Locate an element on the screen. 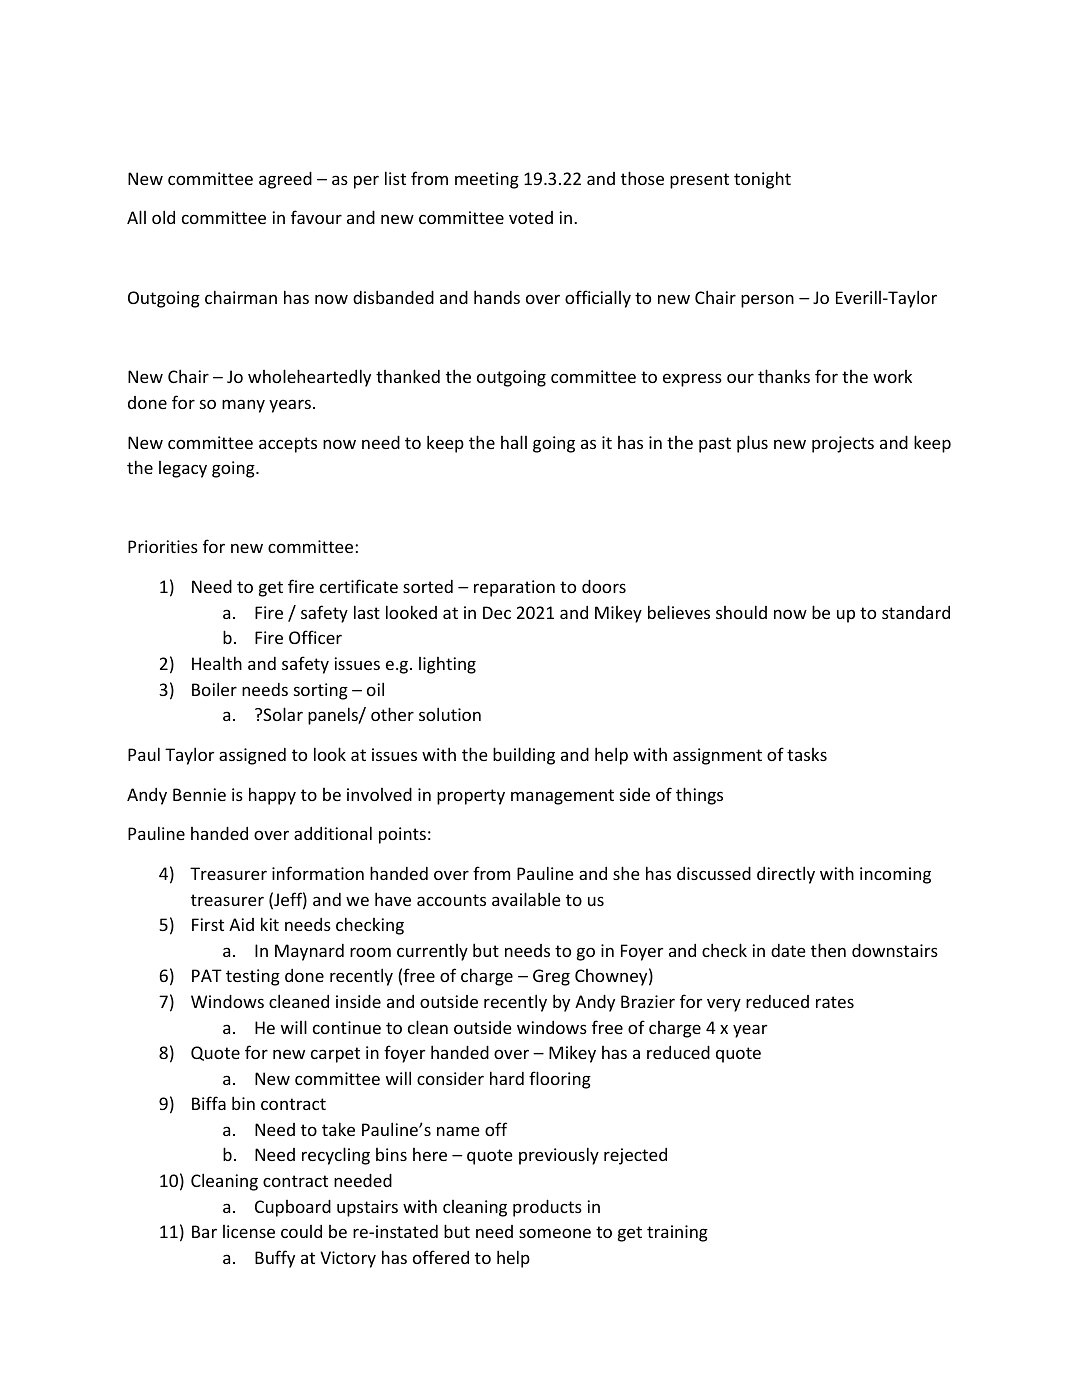 This screenshot has width=1080, height=1398. Aid is located at coordinates (241, 924).
